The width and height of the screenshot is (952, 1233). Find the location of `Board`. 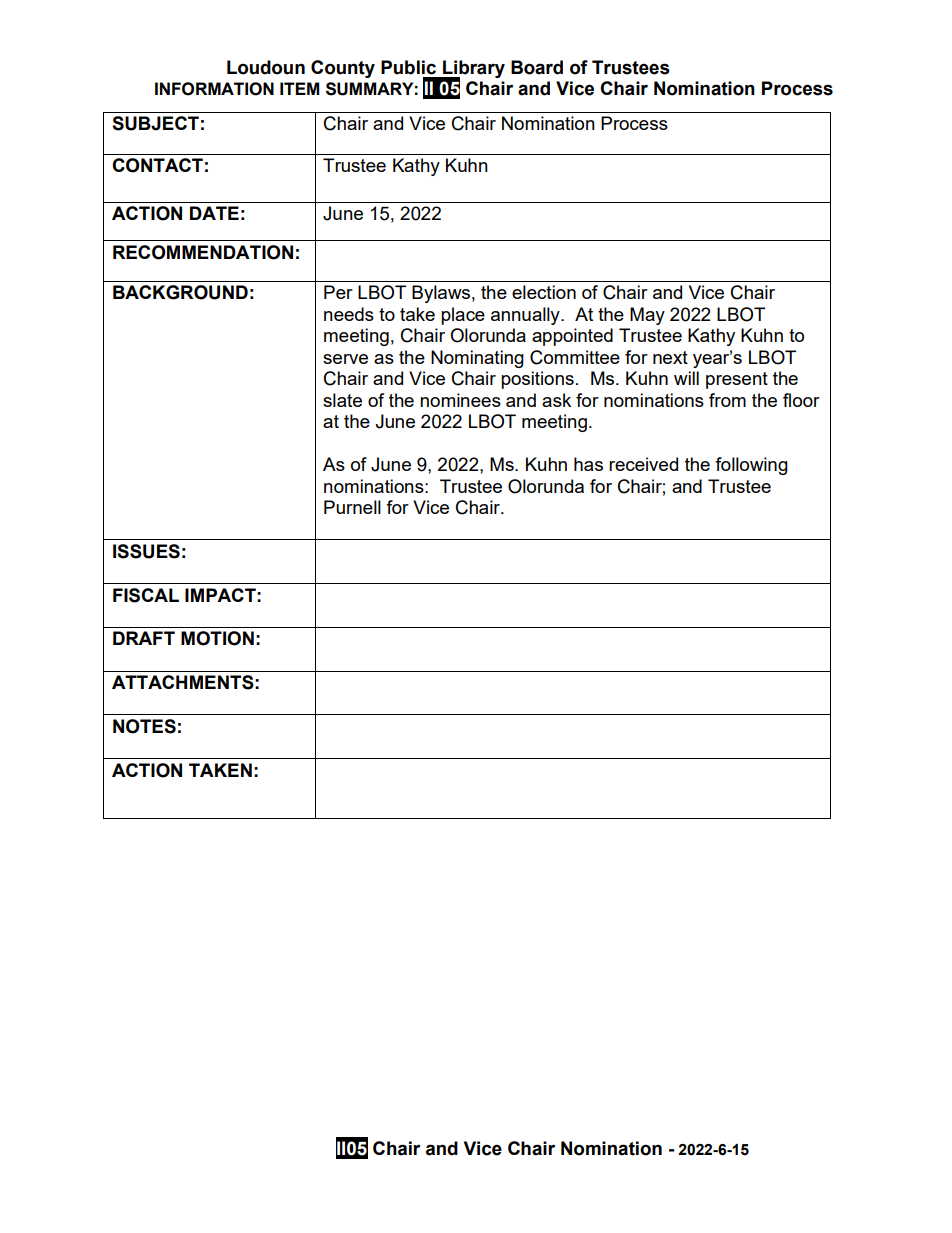

Board is located at coordinates (537, 67).
